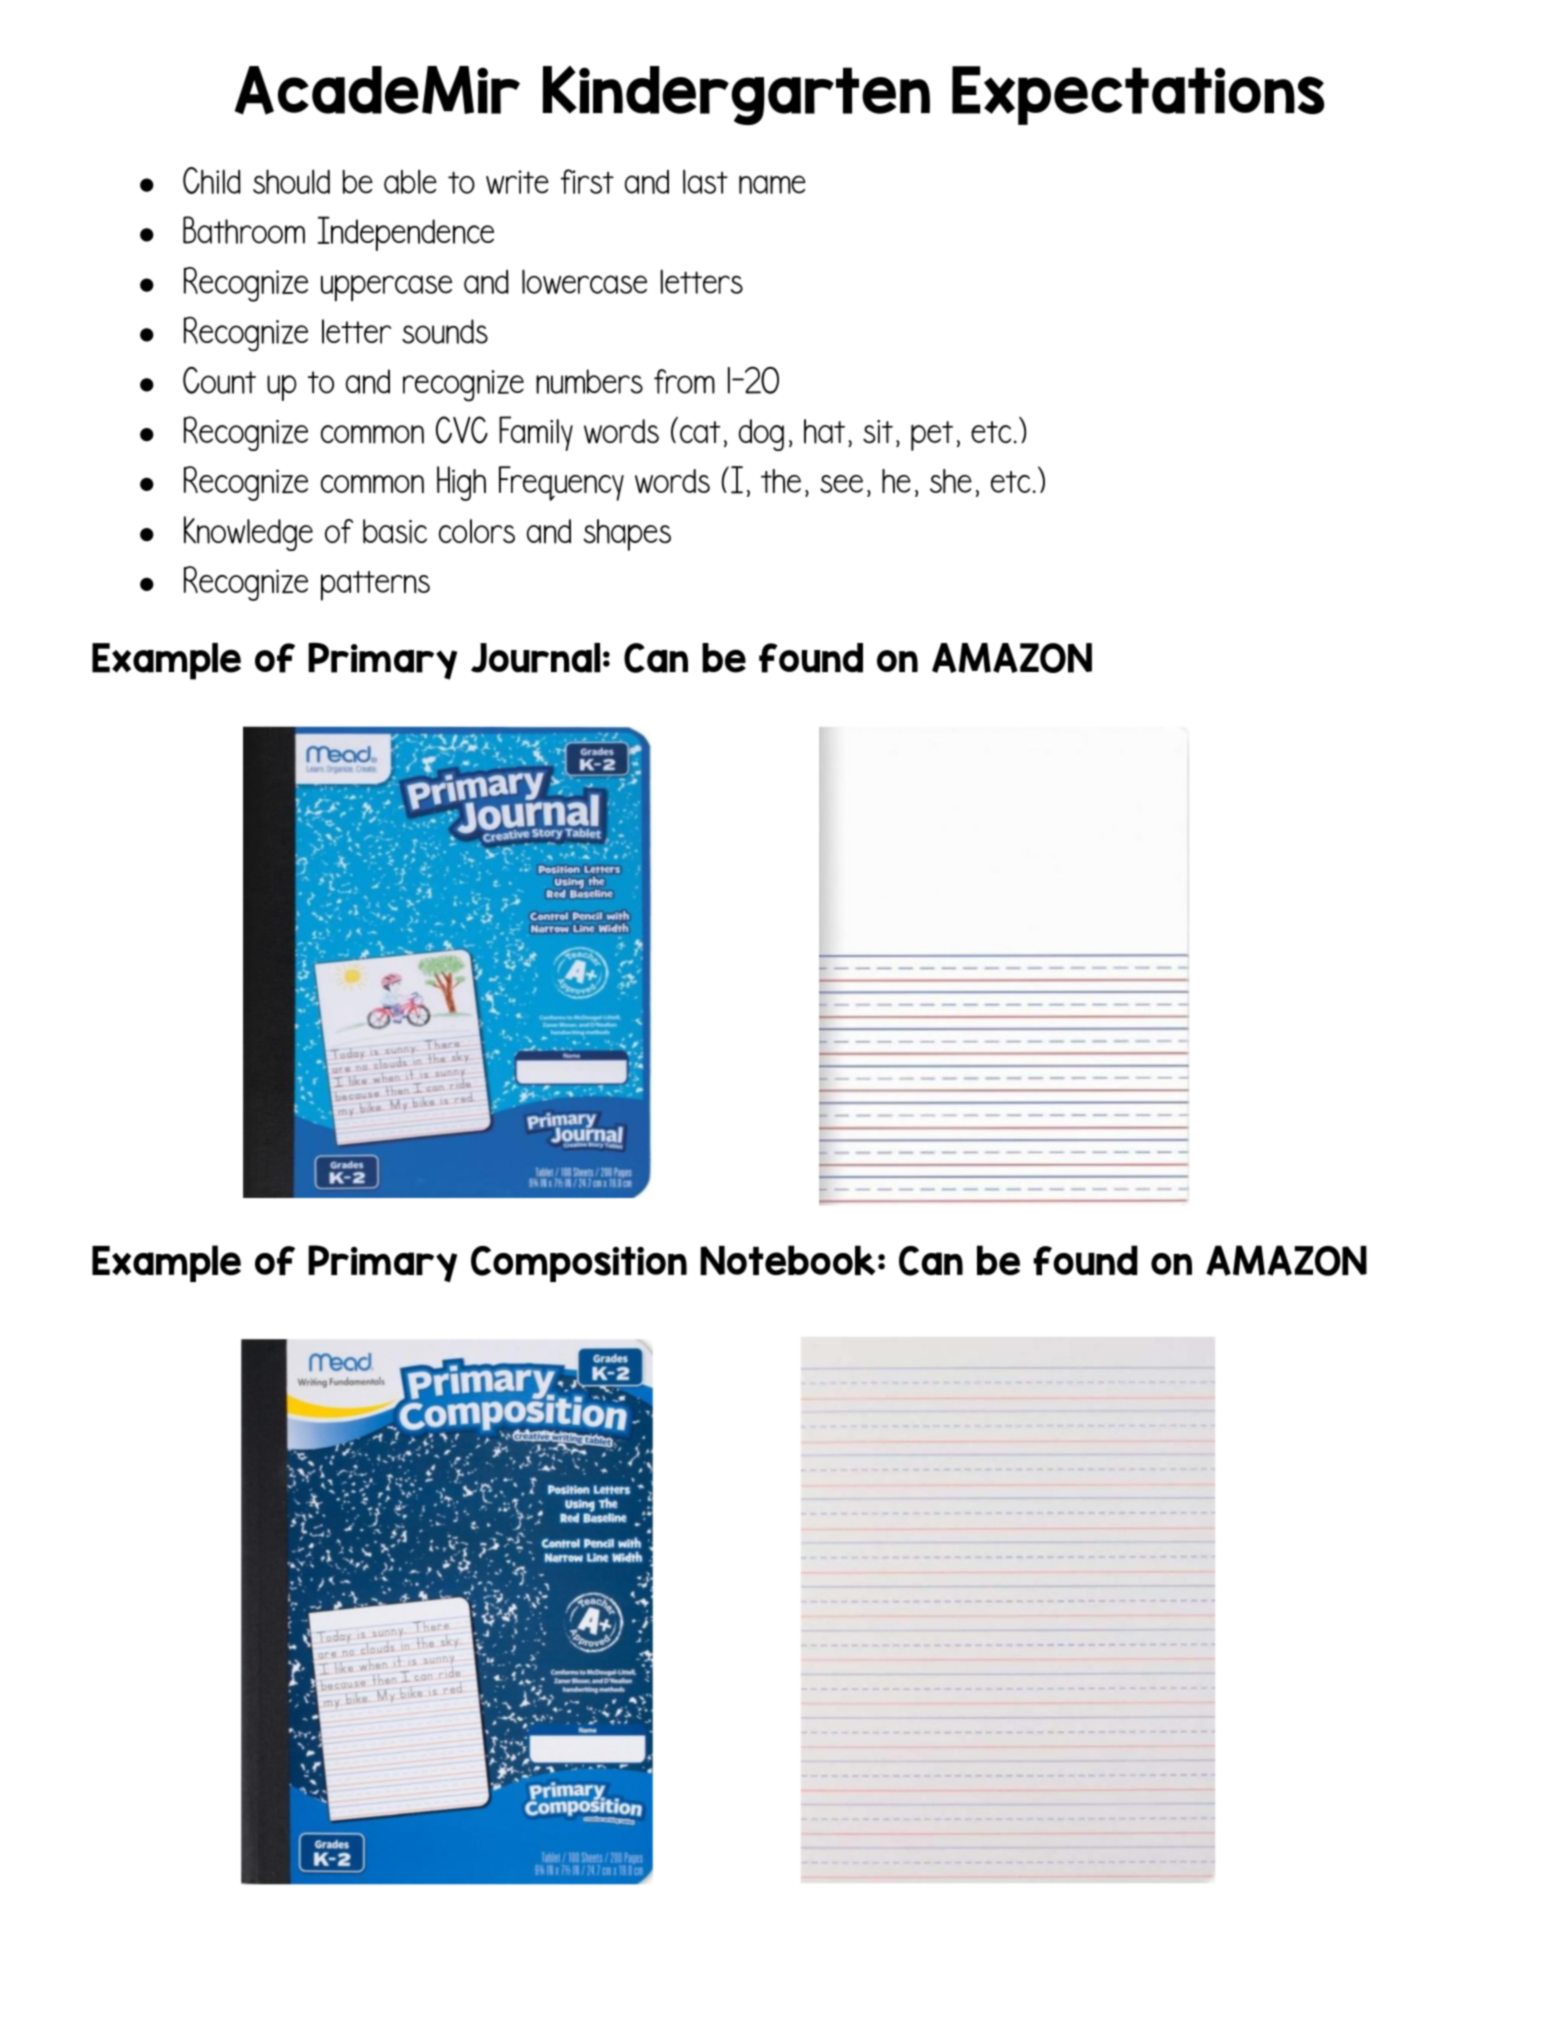  What do you see at coordinates (951, 481) in the screenshot?
I see `she` at bounding box center [951, 481].
